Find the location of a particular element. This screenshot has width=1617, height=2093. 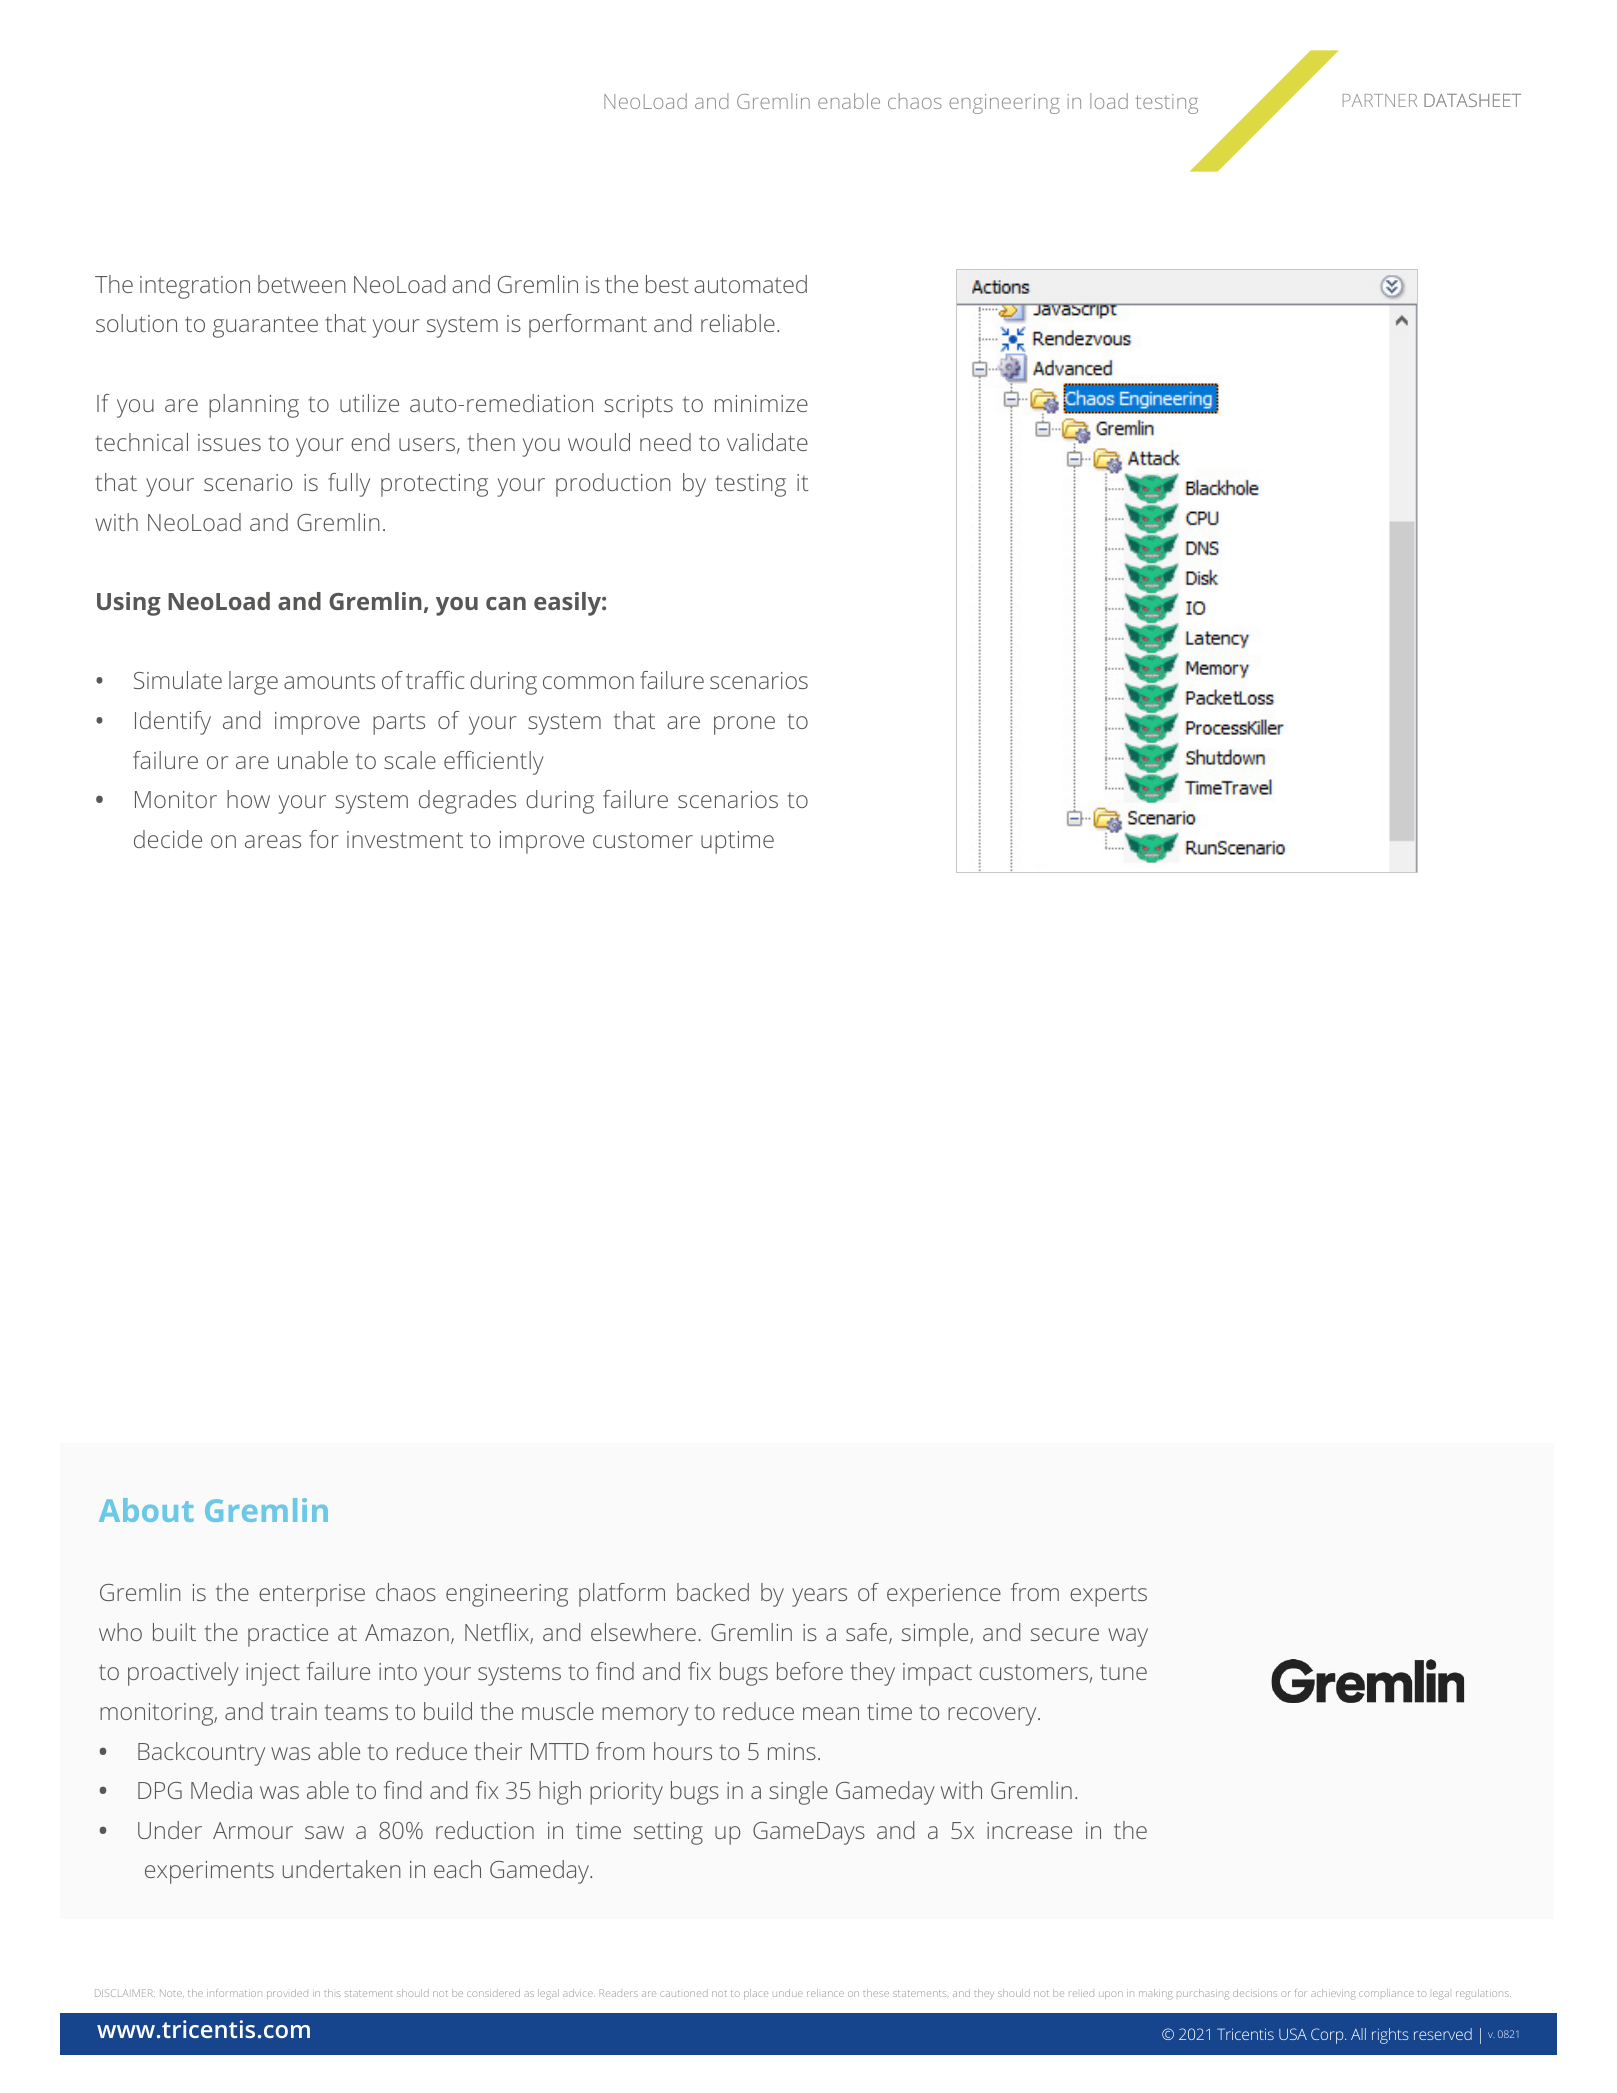

enterprise is located at coordinates (312, 1595).
